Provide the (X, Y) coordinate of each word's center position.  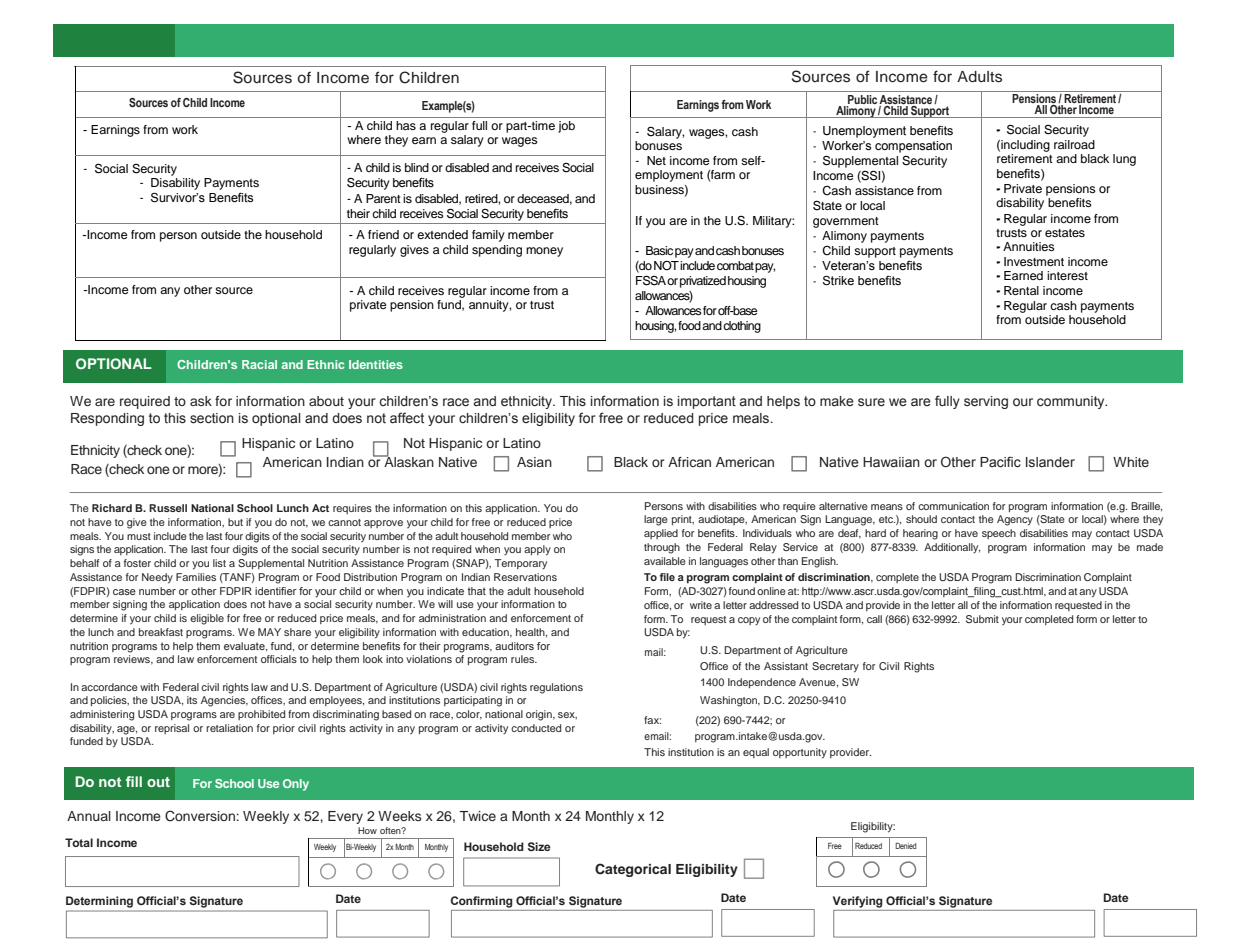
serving (986, 402)
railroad (1074, 144)
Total (79, 842)
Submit (982, 619)
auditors (514, 646)
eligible (207, 619)
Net (656, 160)
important (707, 402)
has (406, 125)
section (212, 418)
